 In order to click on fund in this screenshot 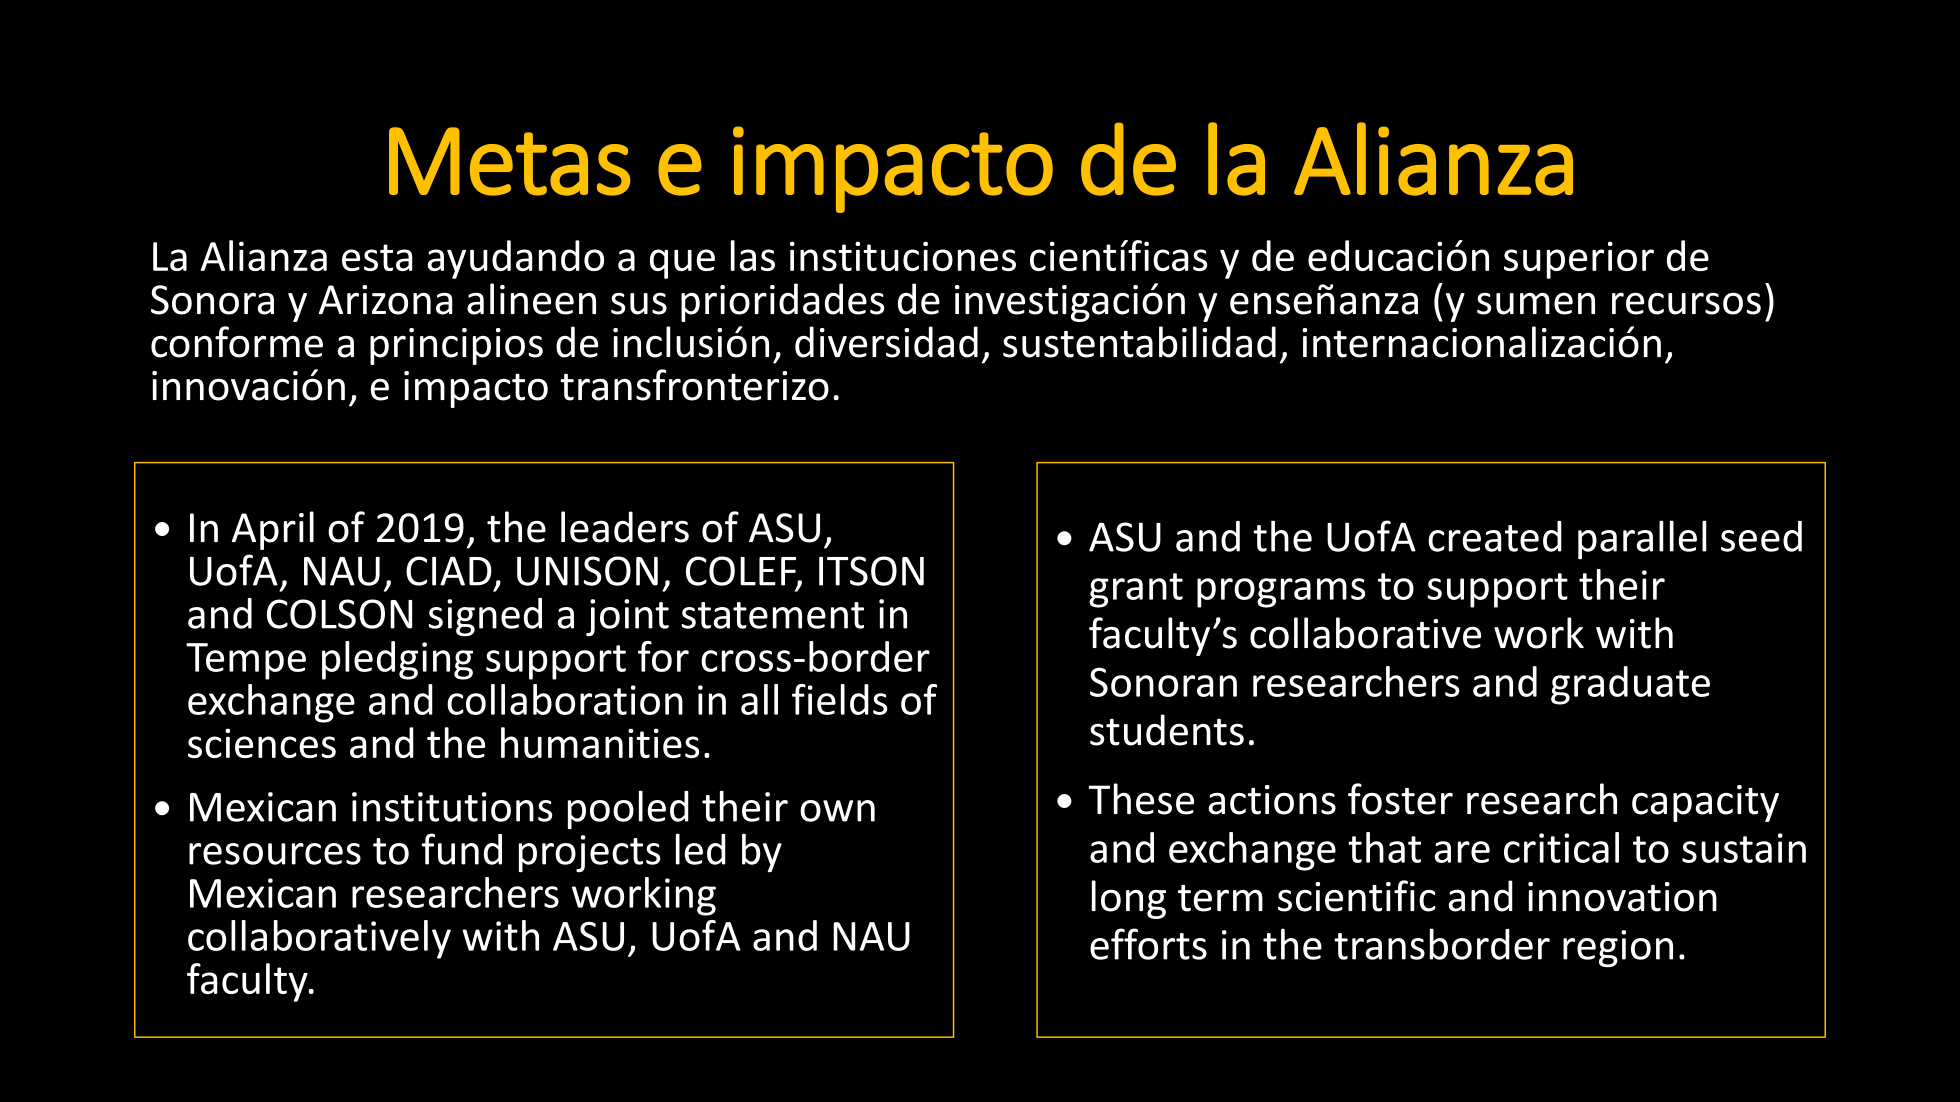, I will do `click(462, 849)`.
